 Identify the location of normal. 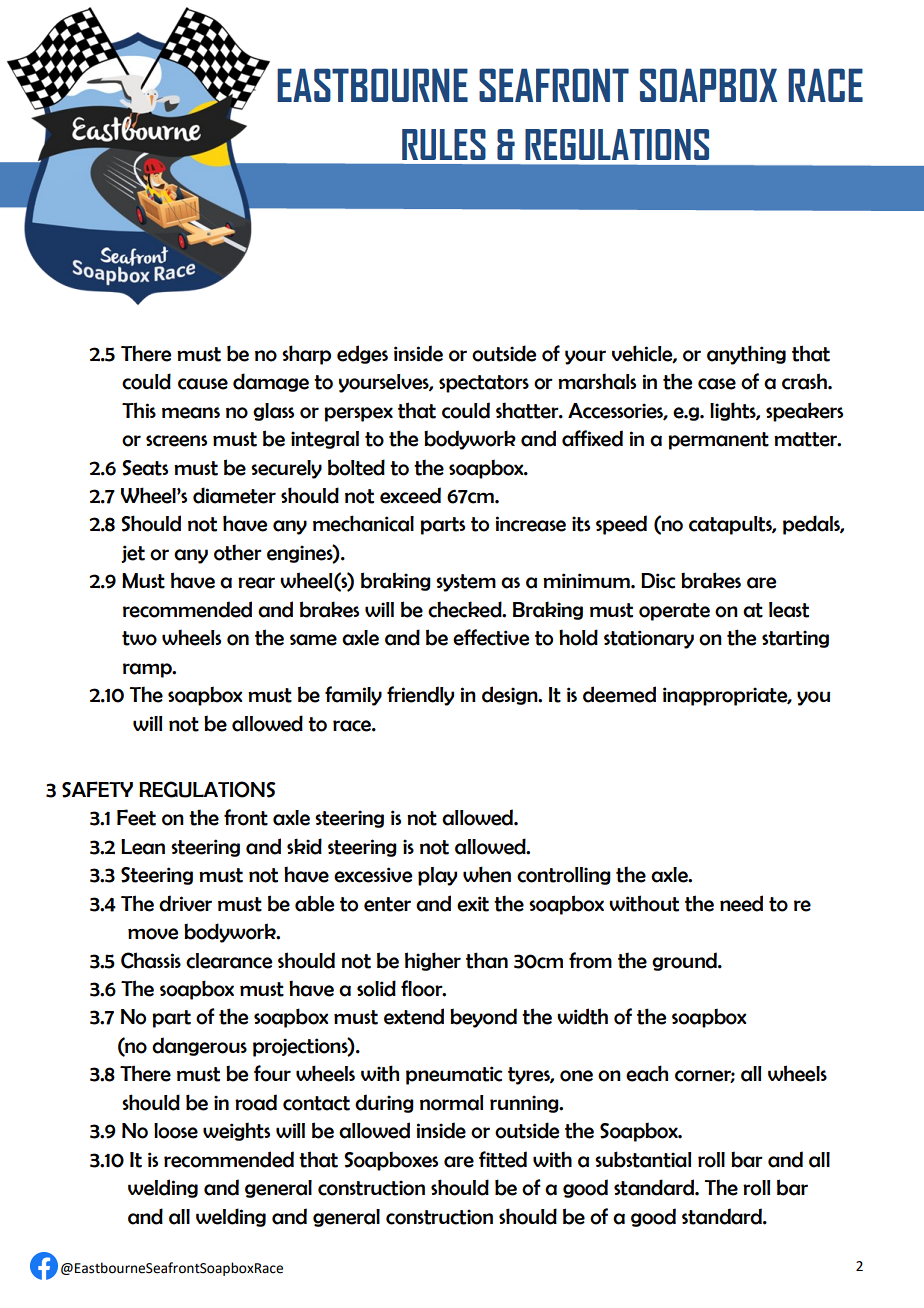
(452, 1103).
